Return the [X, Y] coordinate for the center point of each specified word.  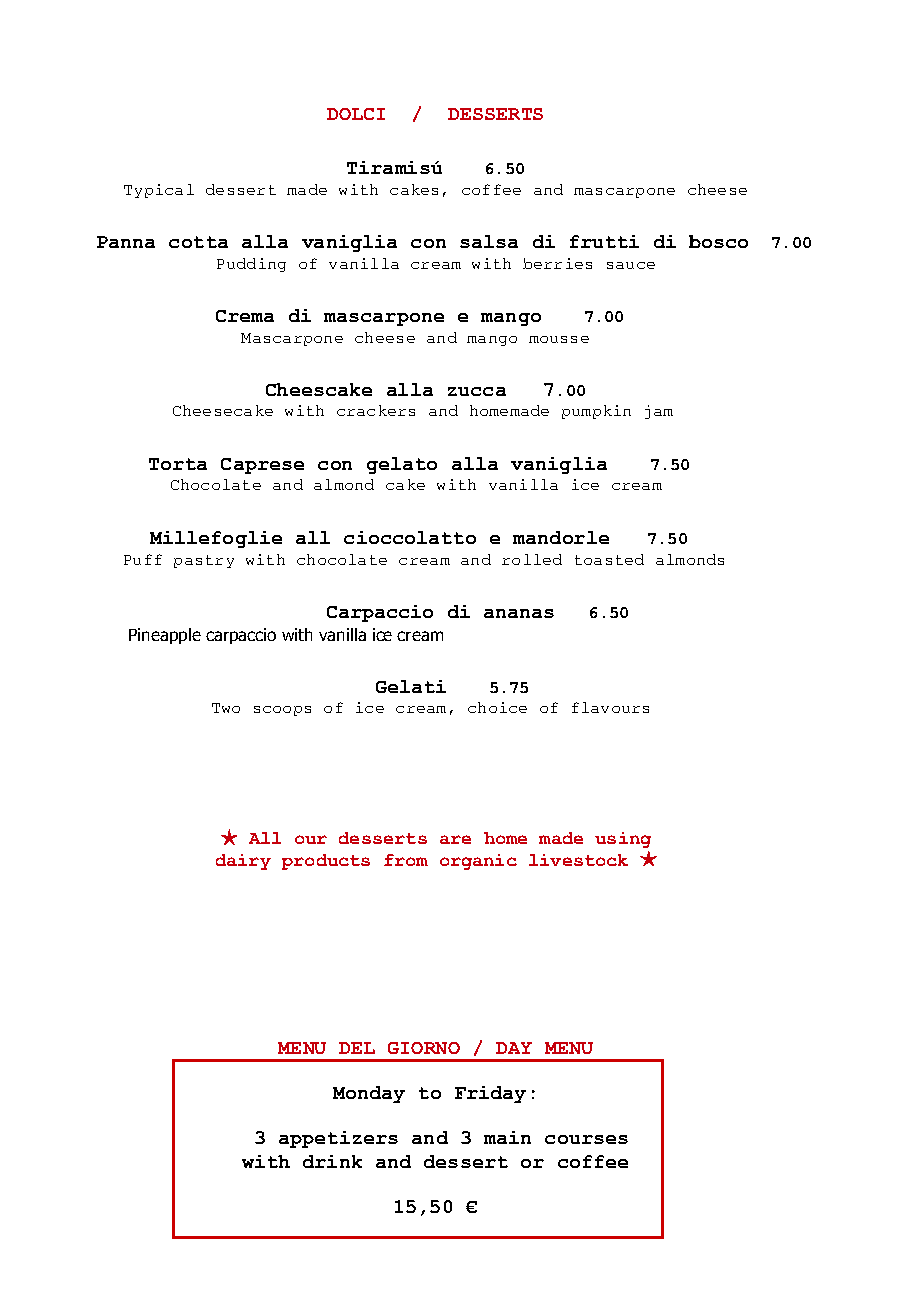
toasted [609, 559]
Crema [245, 316]
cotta [198, 242]
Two [226, 708]
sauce [631, 265]
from [406, 860]
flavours [610, 707]
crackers [376, 410]
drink [332, 1161]
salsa [489, 241]
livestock [578, 860]
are [455, 839]
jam [659, 412]
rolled [532, 559]
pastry [204, 561]
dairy [243, 862]
